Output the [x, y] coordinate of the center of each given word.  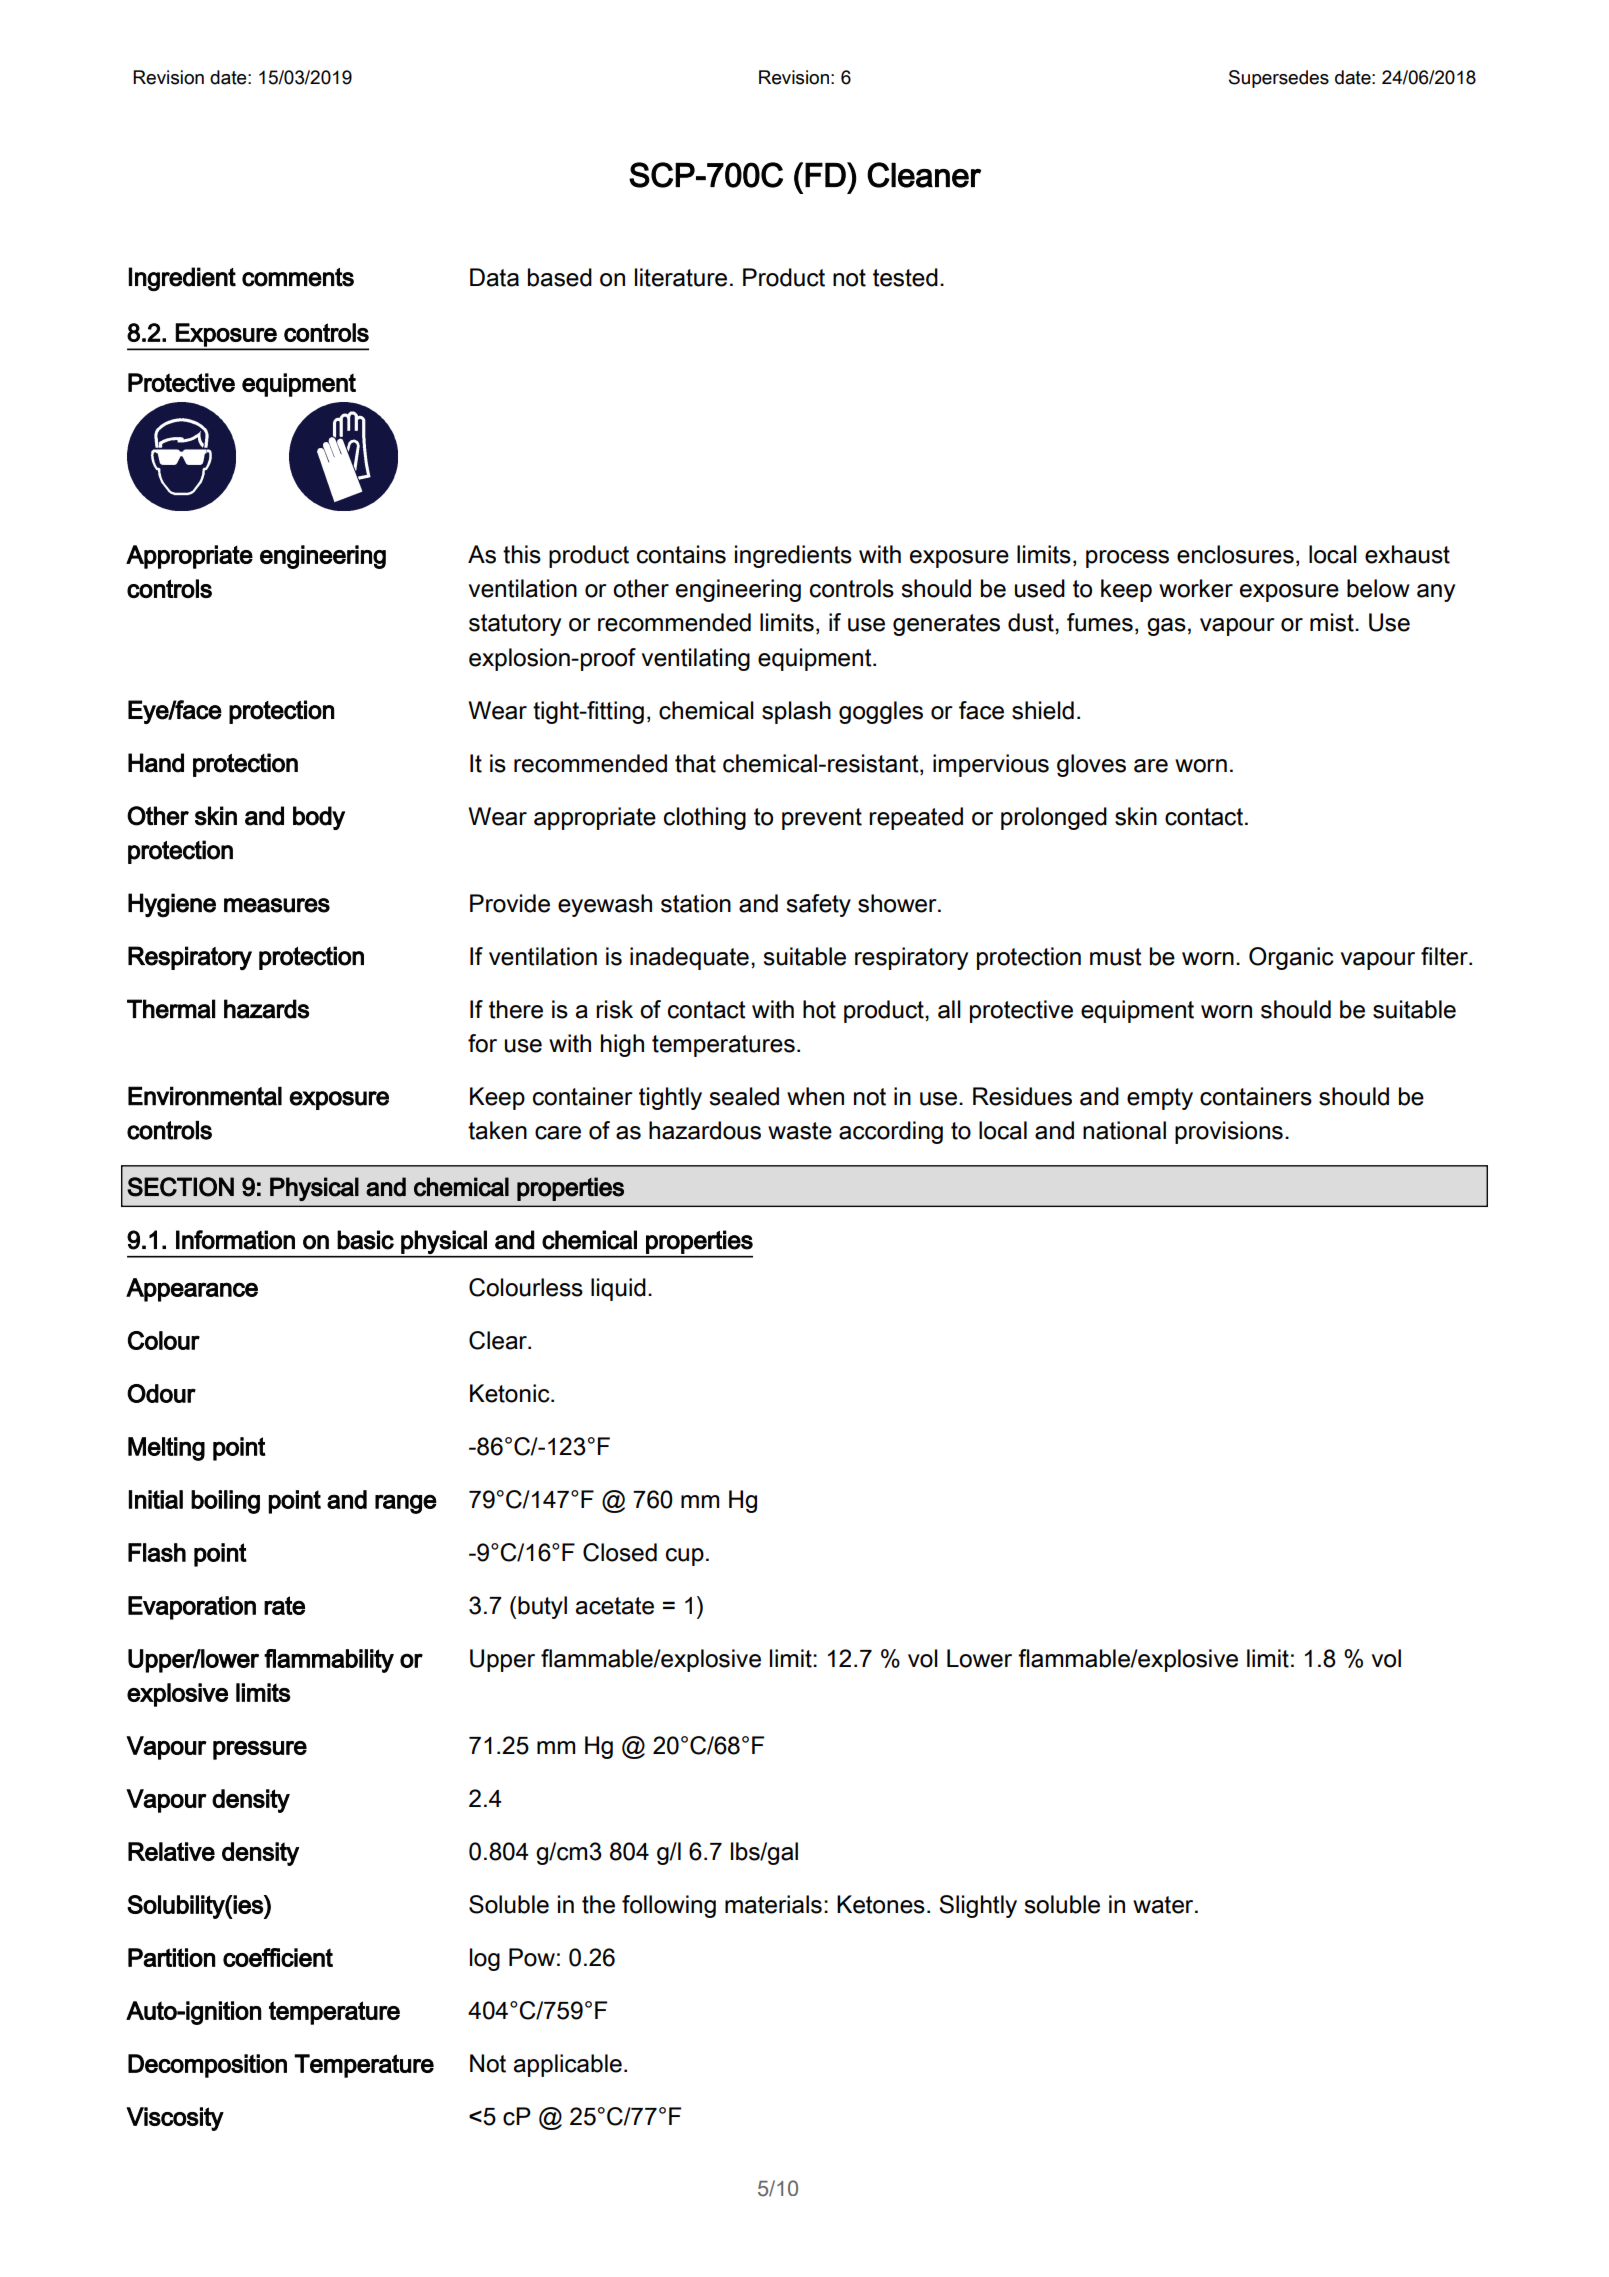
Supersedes [1279, 79]
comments [298, 277]
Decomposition [207, 2066]
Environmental [205, 1096]
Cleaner [924, 175]
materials [773, 1904]
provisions [1229, 1132]
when [815, 1096]
